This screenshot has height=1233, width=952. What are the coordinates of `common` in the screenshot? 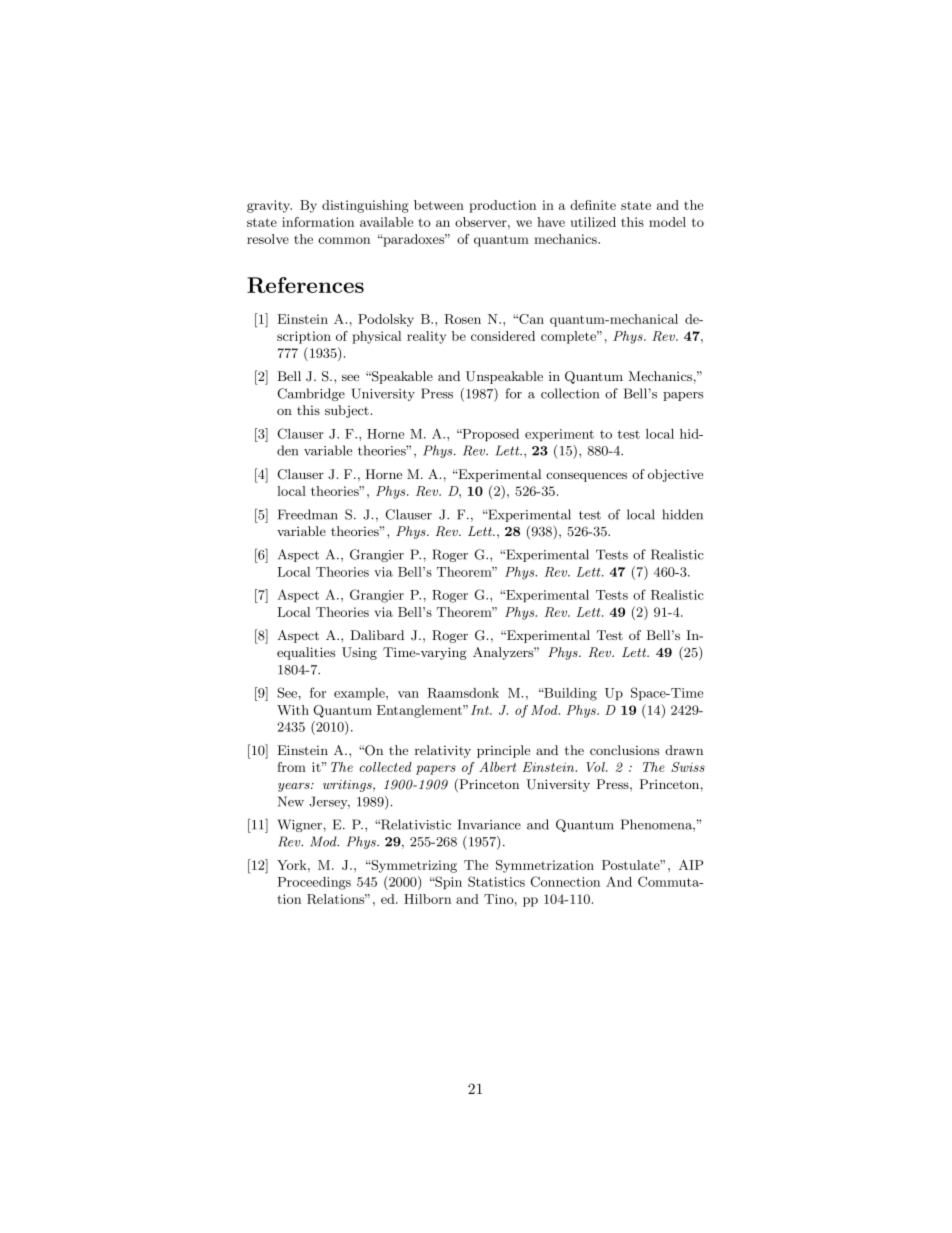 It's located at (344, 240).
